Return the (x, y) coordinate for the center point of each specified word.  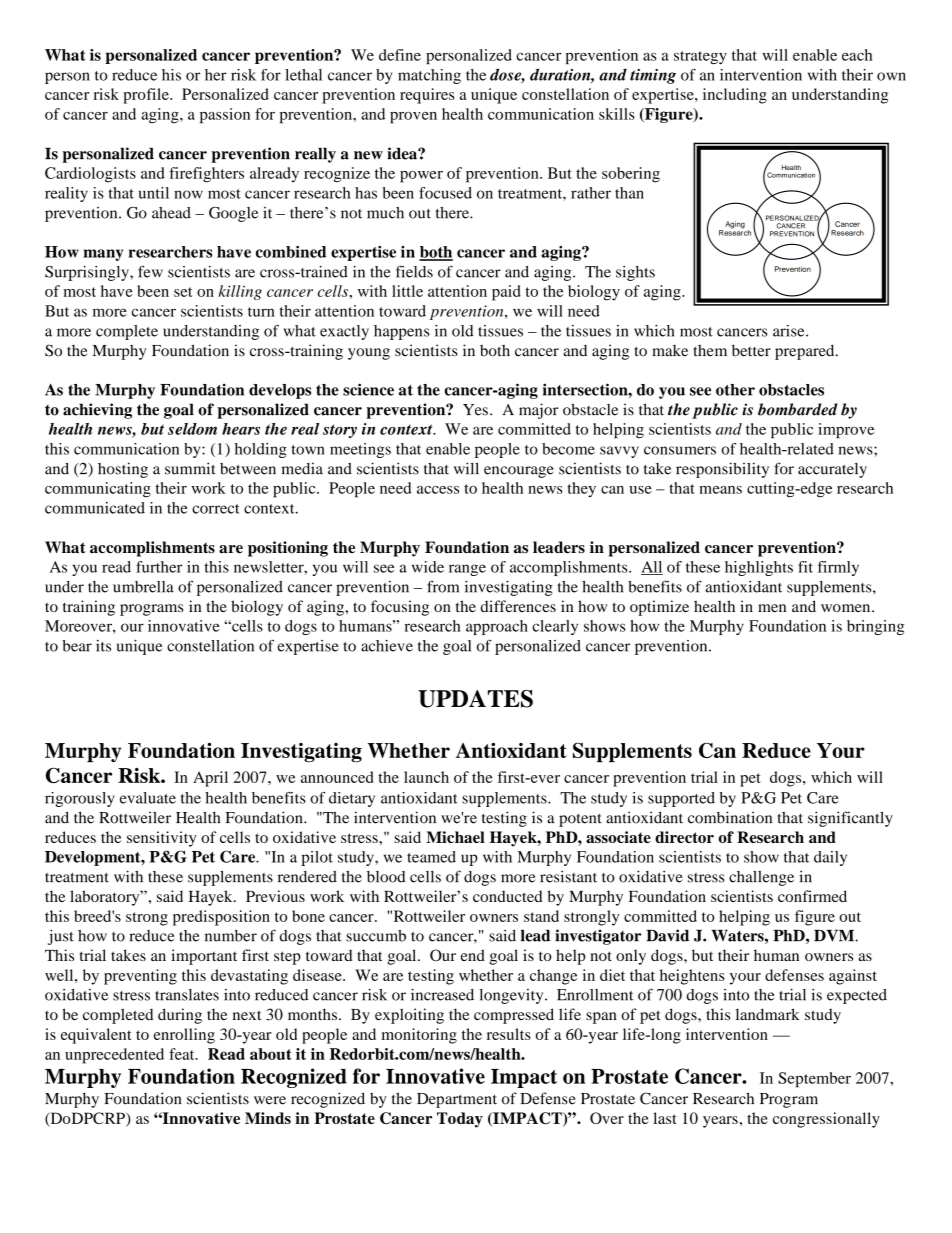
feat (183, 1054)
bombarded (798, 409)
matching (429, 76)
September (814, 1080)
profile (147, 96)
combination (730, 817)
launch (426, 777)
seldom (192, 429)
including (735, 96)
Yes (475, 410)
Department (457, 1100)
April (210, 779)
